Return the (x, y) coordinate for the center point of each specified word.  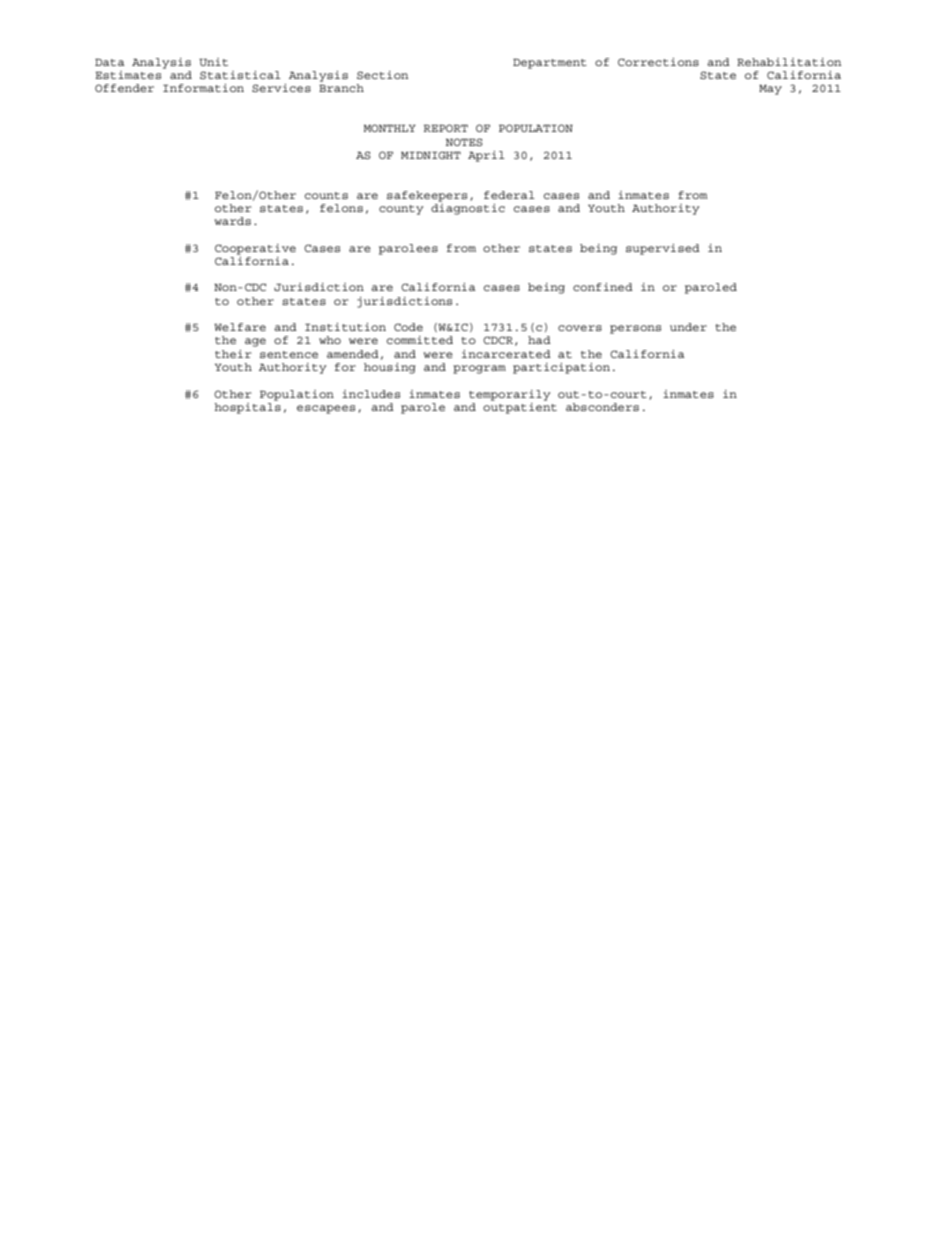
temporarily (510, 395)
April (486, 156)
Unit (213, 62)
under (688, 327)
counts (326, 195)
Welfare (240, 327)
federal (509, 195)
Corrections (658, 62)
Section (383, 75)
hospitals (247, 407)
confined (603, 287)
